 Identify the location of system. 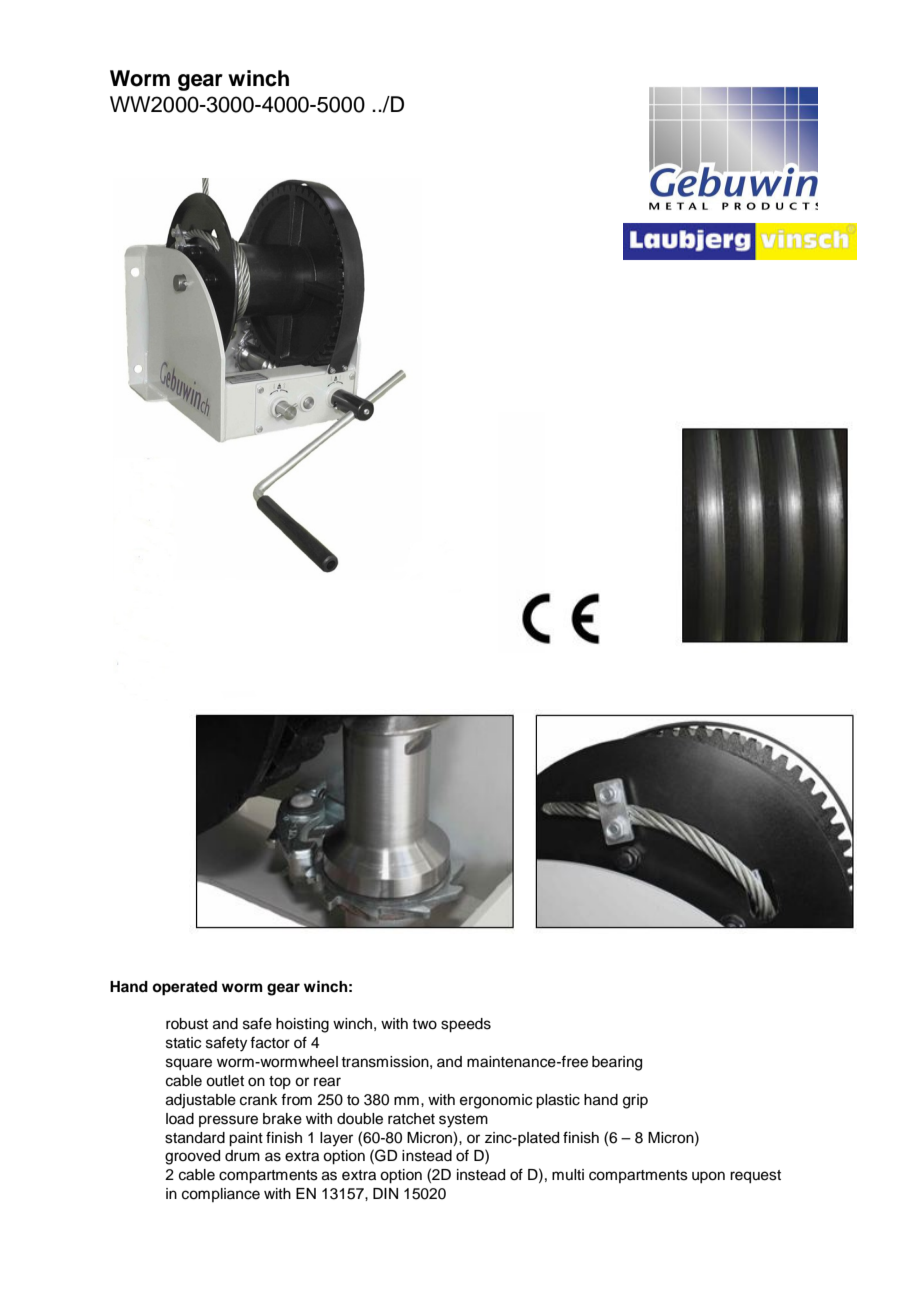
(463, 1121).
